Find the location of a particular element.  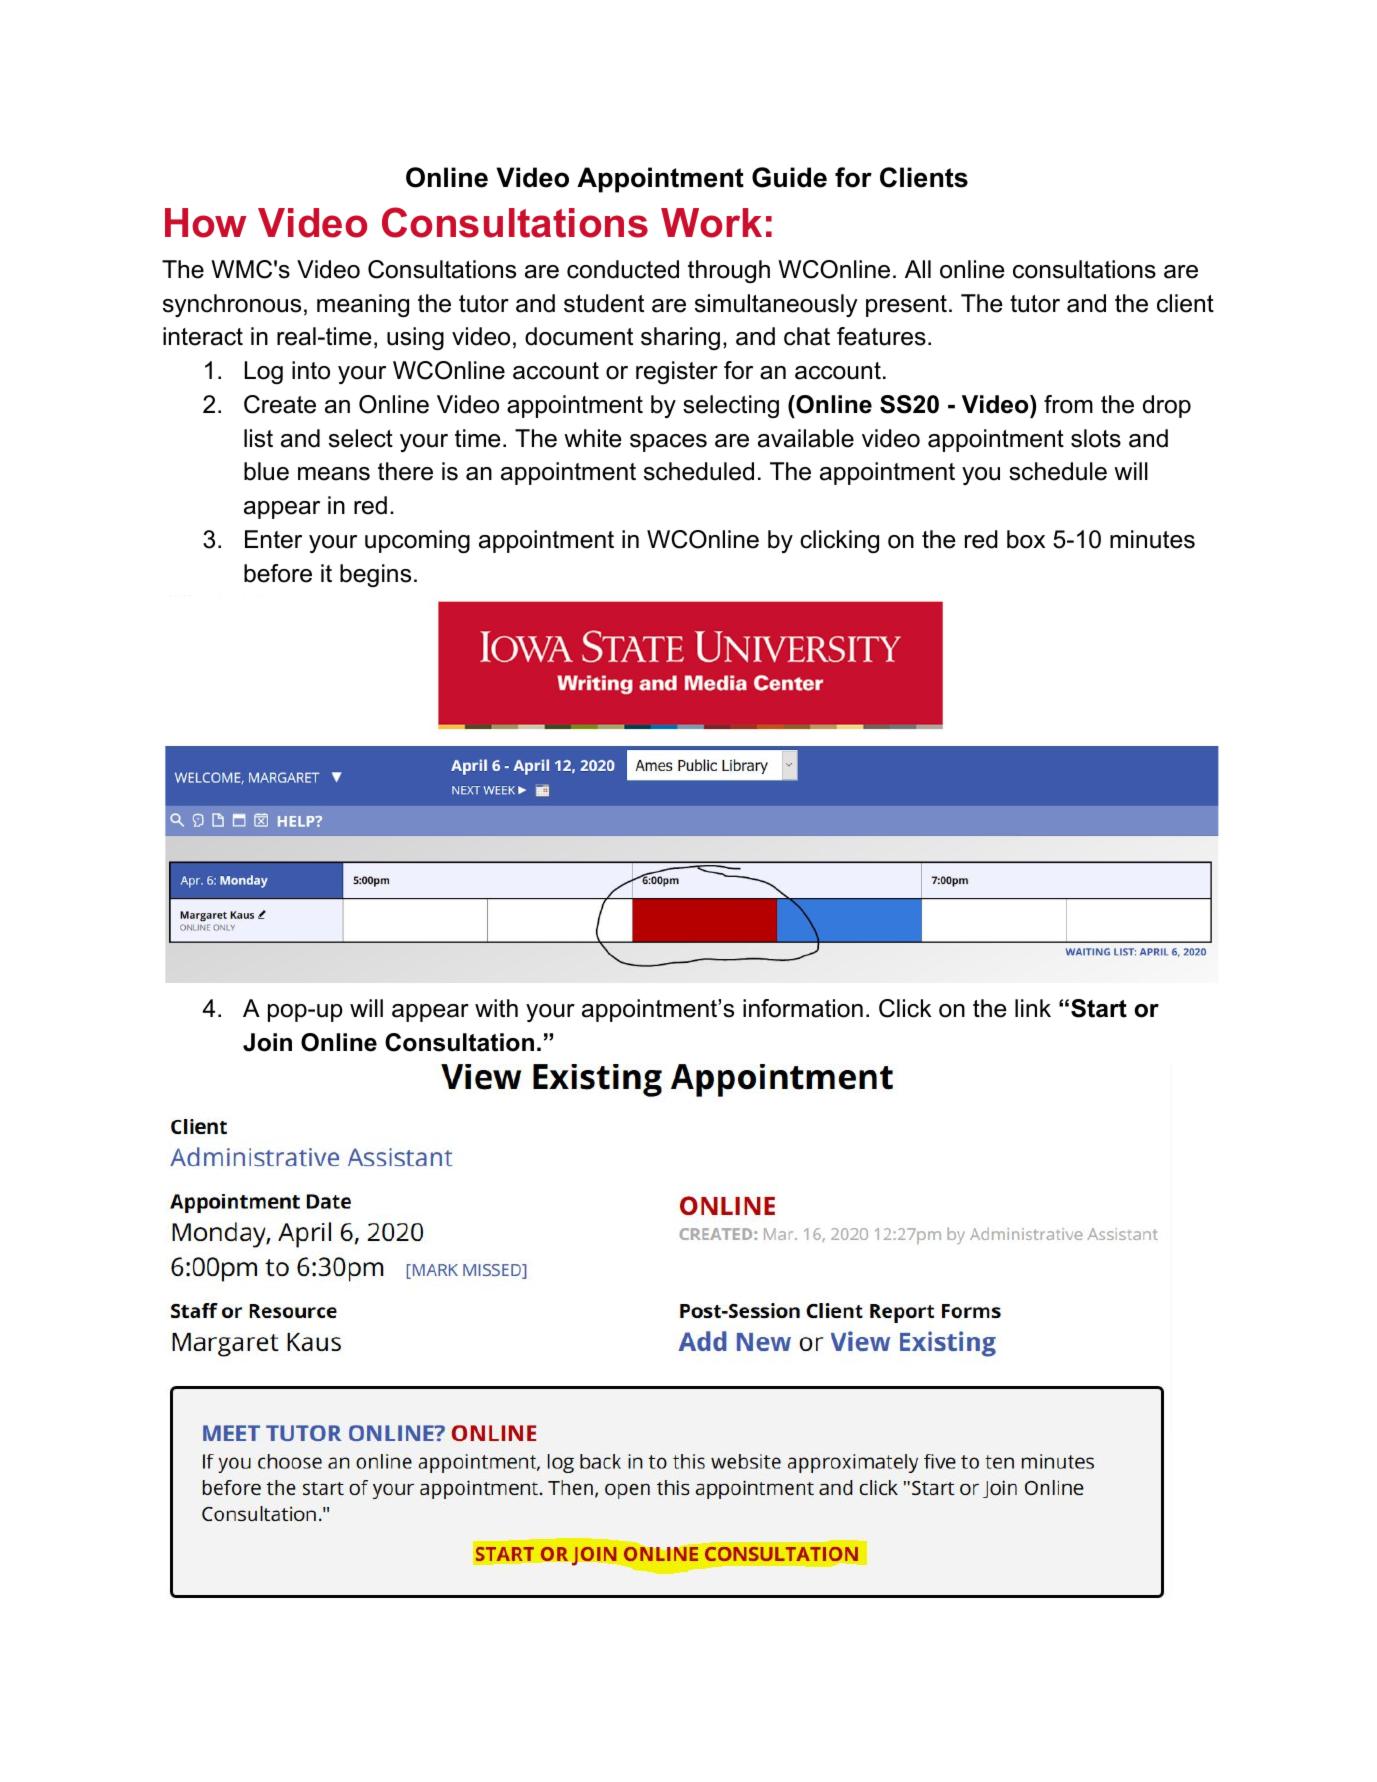

All is located at coordinates (918, 269).
